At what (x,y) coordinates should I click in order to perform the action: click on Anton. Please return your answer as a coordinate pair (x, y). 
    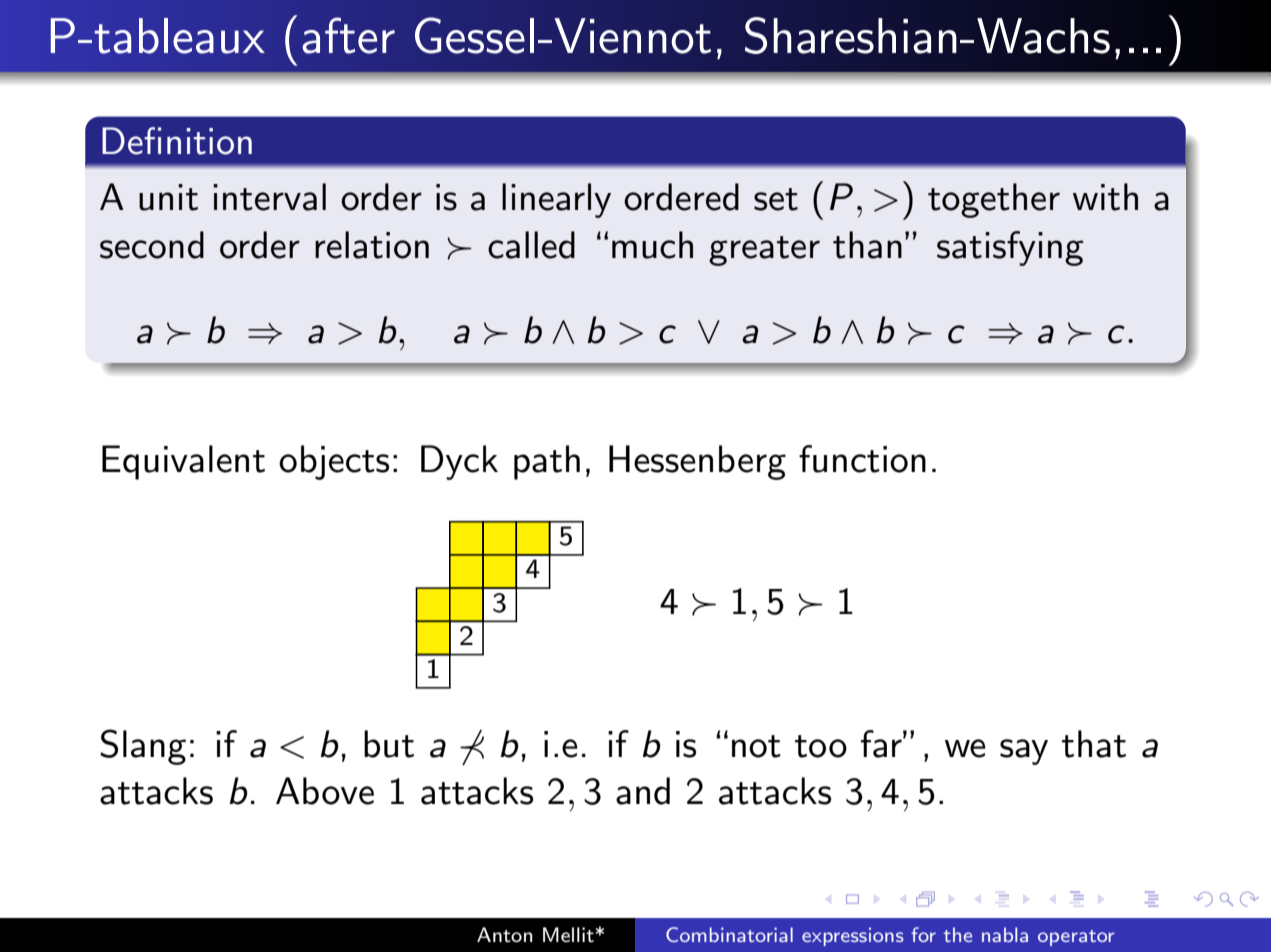
    Looking at the image, I should click on (504, 935).
